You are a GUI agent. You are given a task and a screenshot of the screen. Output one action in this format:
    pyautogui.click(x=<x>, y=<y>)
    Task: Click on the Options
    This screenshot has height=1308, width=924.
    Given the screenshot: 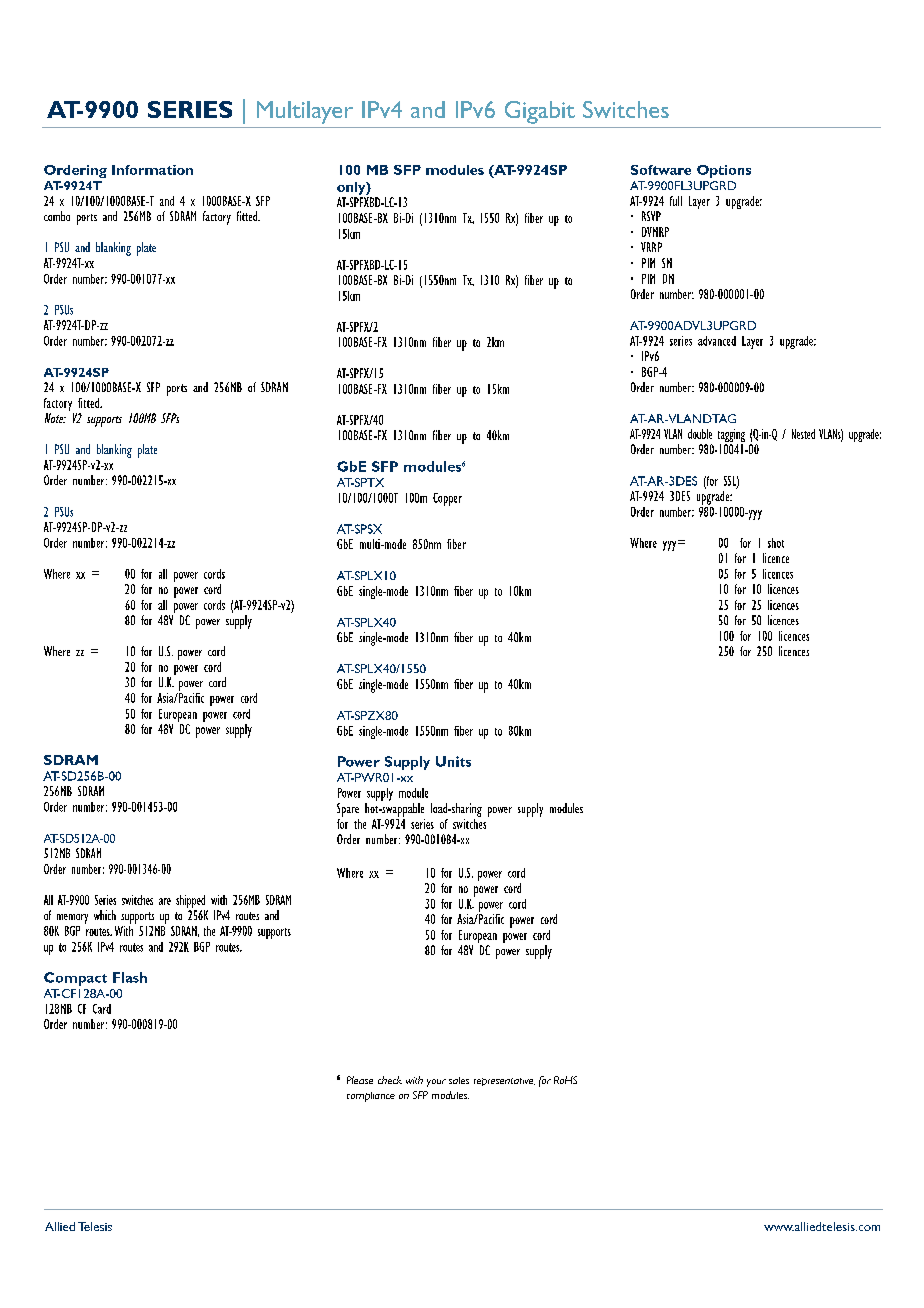 What is the action you would take?
    pyautogui.click(x=724, y=171)
